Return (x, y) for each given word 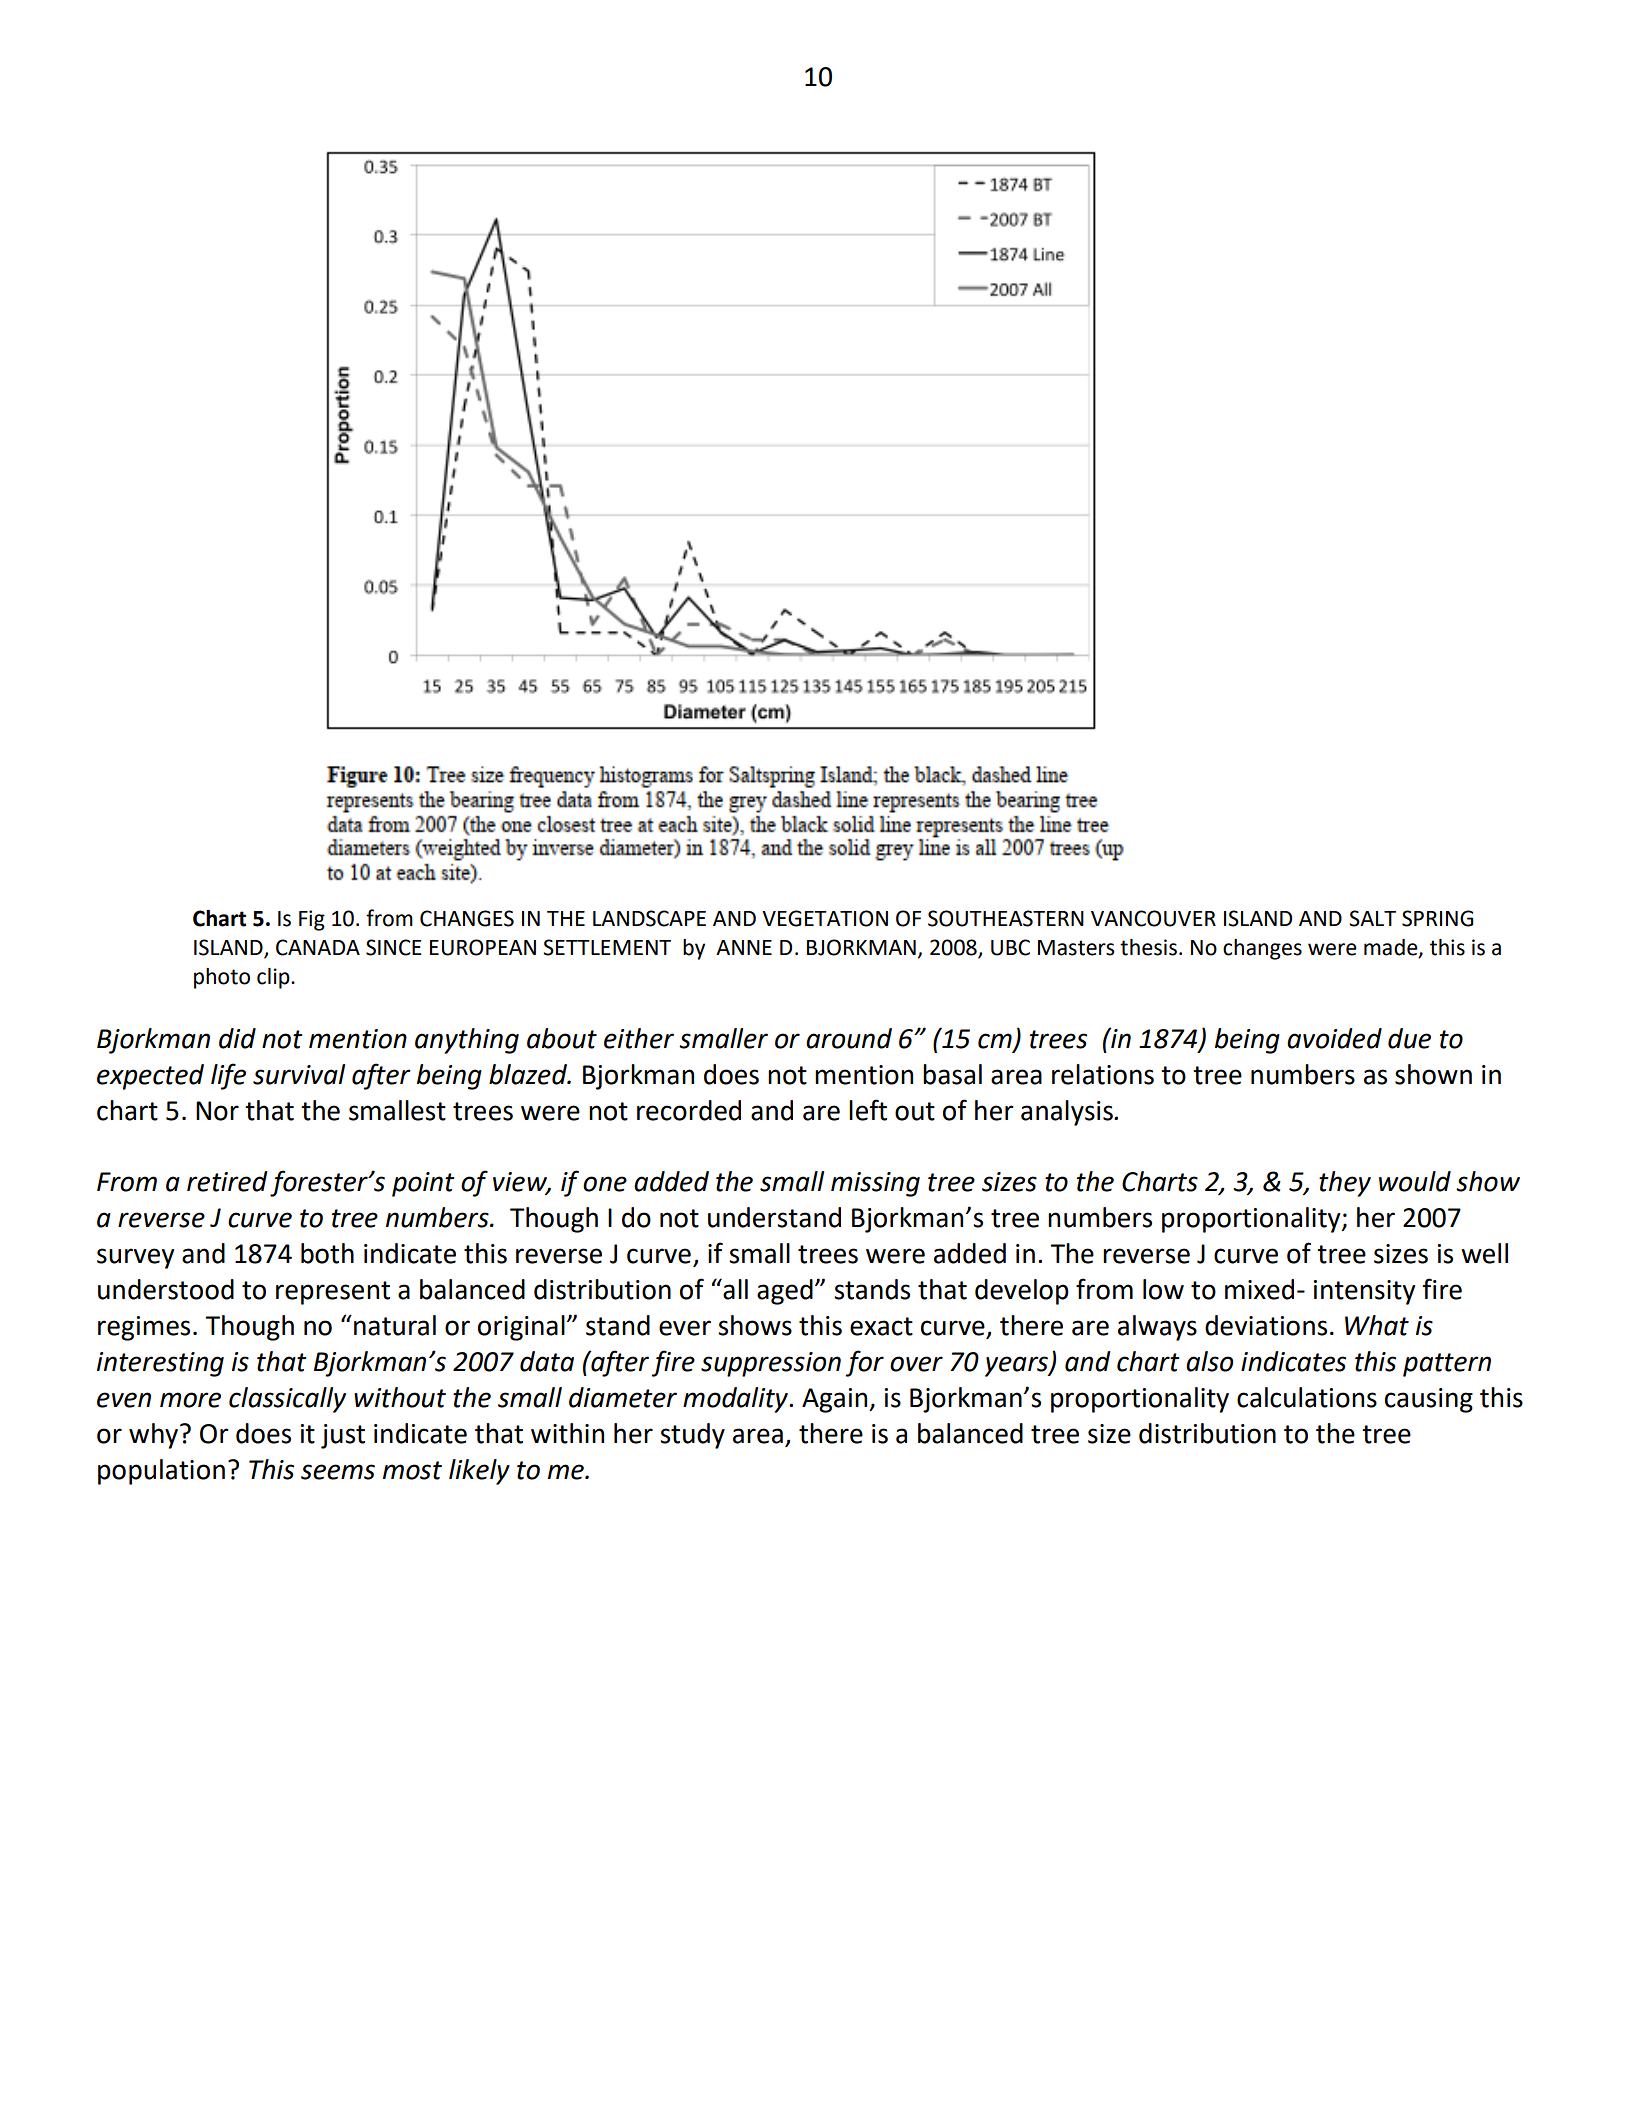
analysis (1068, 1113)
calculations (1307, 1397)
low (1163, 1289)
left (868, 1110)
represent (333, 1293)
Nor (217, 1111)
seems (338, 1472)
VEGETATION (825, 918)
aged (785, 1292)
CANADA (318, 947)
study (692, 1436)
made (1392, 948)
